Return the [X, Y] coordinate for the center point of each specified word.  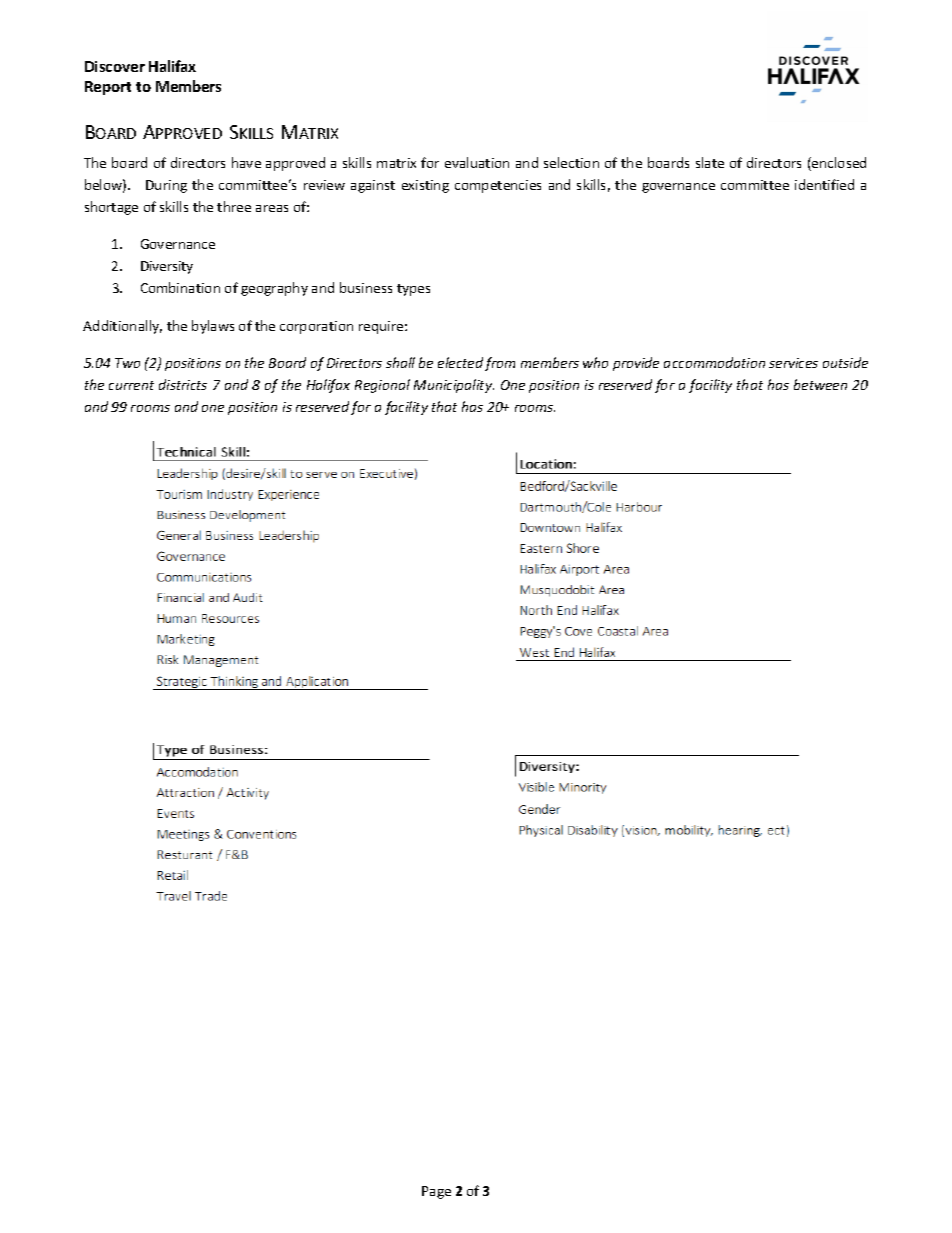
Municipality [454, 386]
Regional [382, 386]
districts [183, 384]
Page [436, 1192]
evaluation [477, 162]
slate [710, 162]
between [820, 384]
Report [108, 88]
